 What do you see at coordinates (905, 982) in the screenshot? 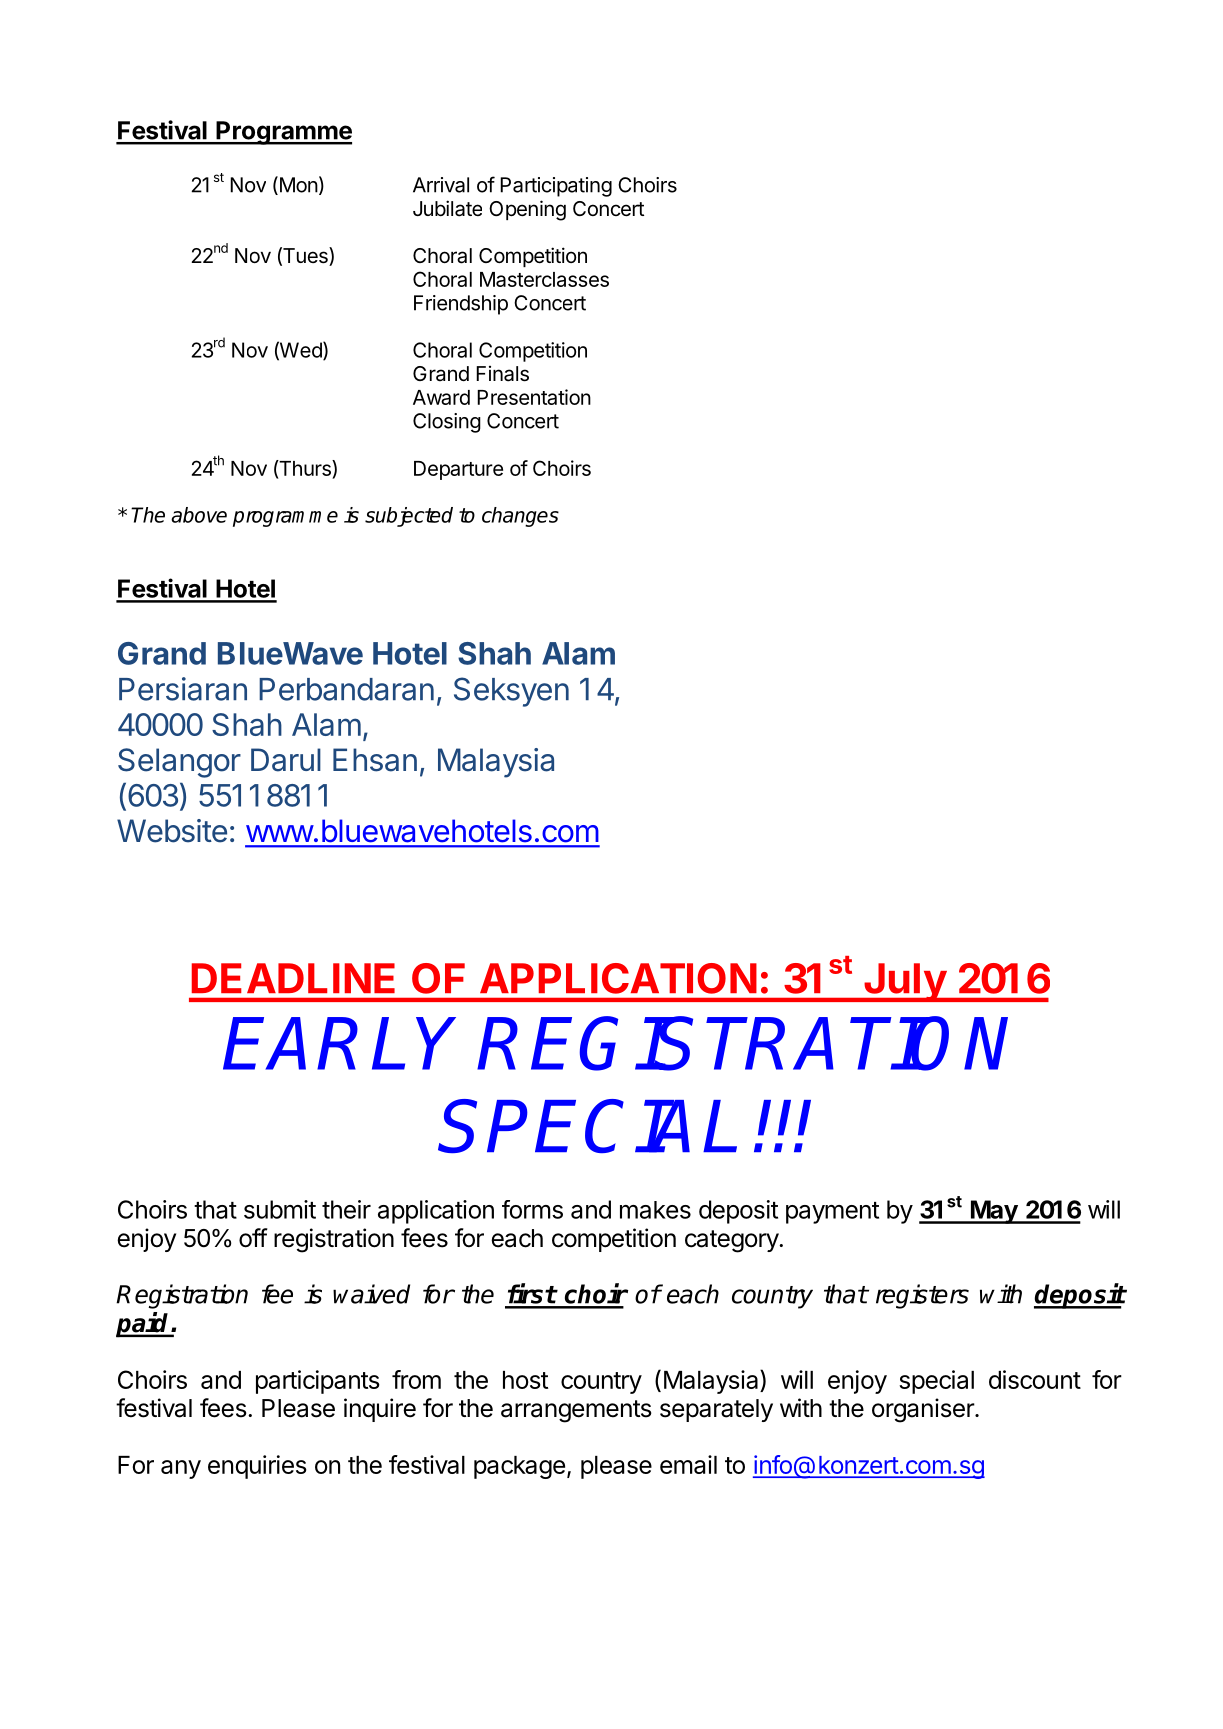
I see `July` at bounding box center [905, 982].
